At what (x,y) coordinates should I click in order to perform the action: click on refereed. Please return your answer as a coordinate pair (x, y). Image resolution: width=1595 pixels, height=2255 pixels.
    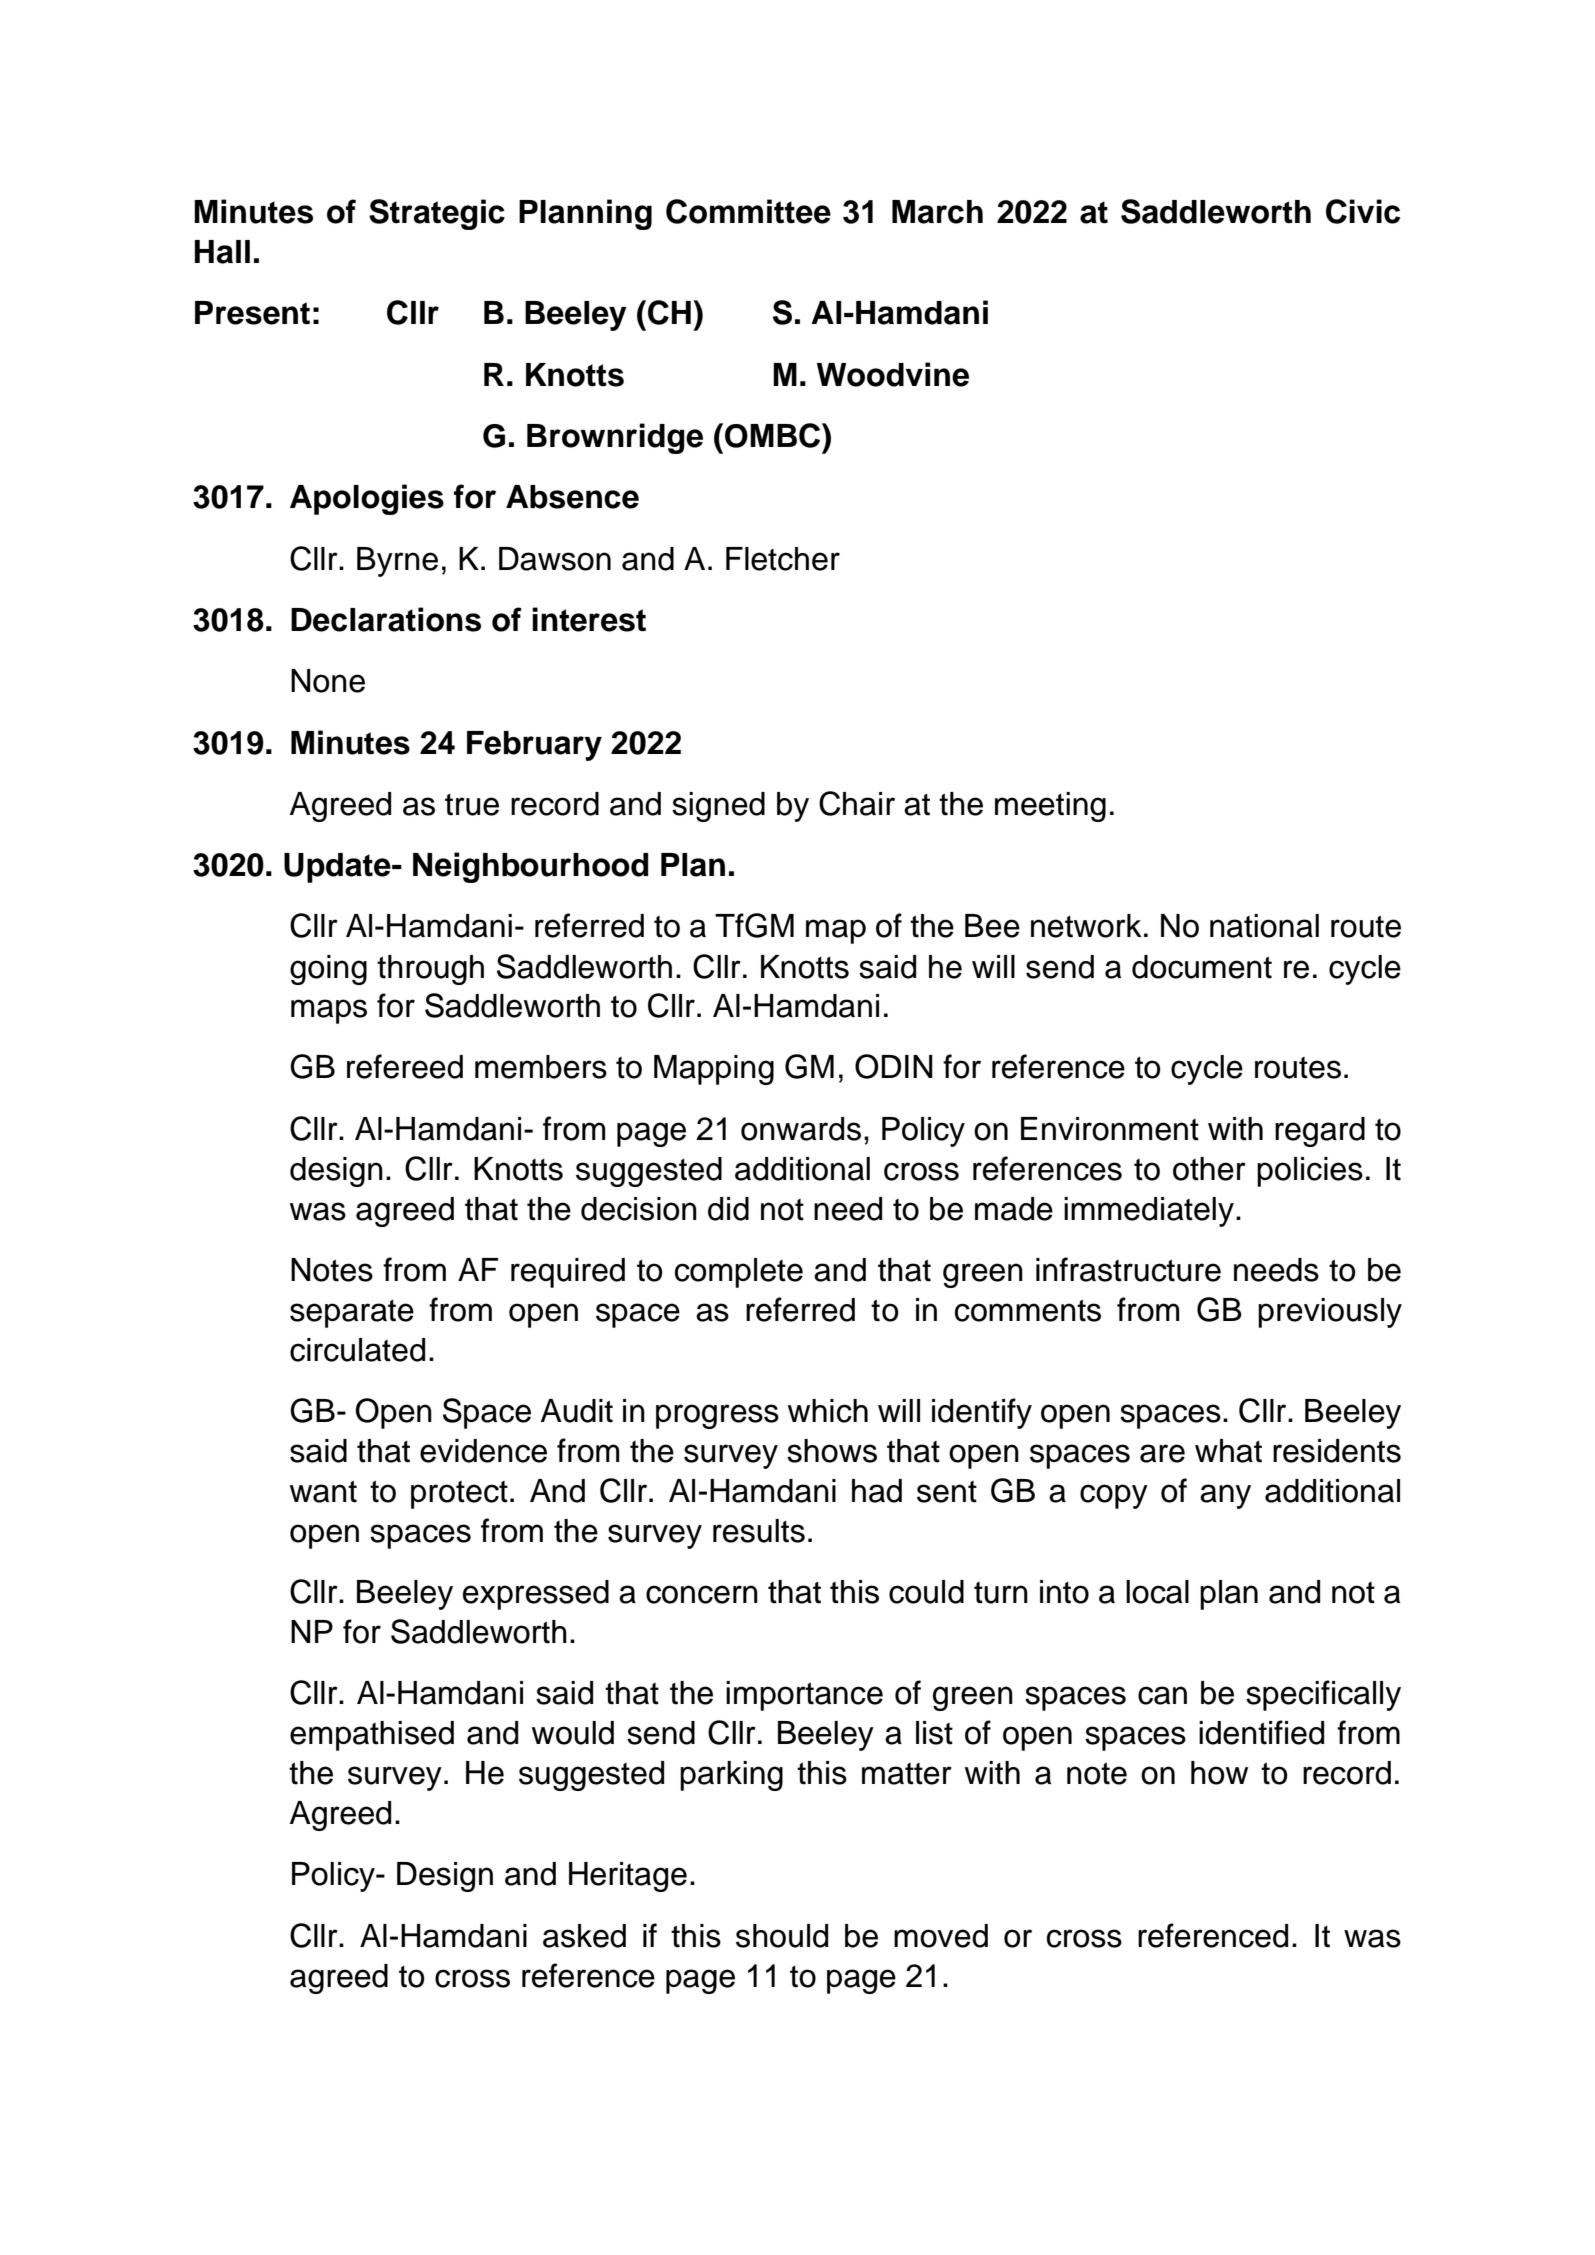
    Looking at the image, I should click on (405, 1066).
